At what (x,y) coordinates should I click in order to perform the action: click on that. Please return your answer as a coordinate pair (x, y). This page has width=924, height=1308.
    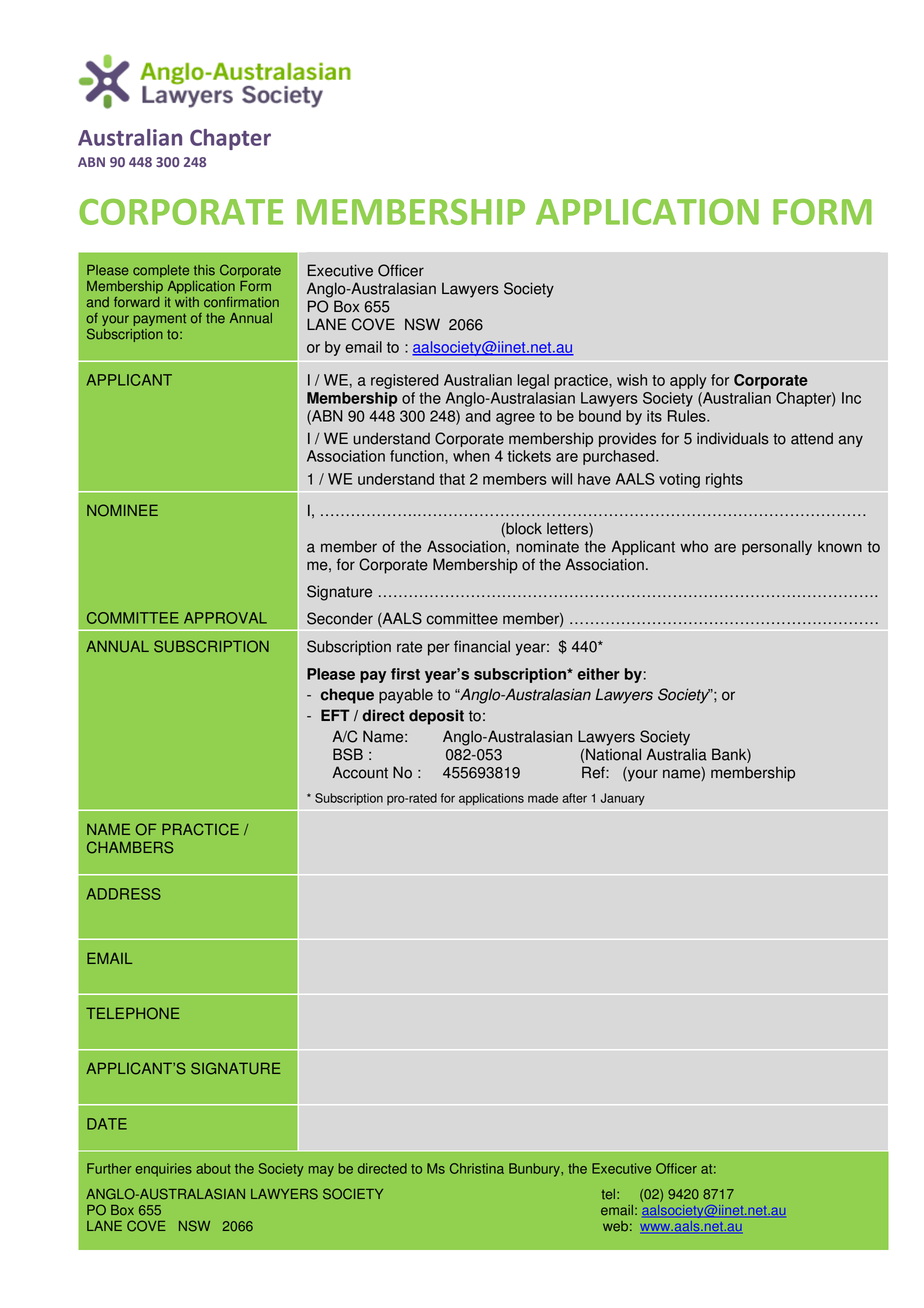
    Looking at the image, I should click on (452, 479).
